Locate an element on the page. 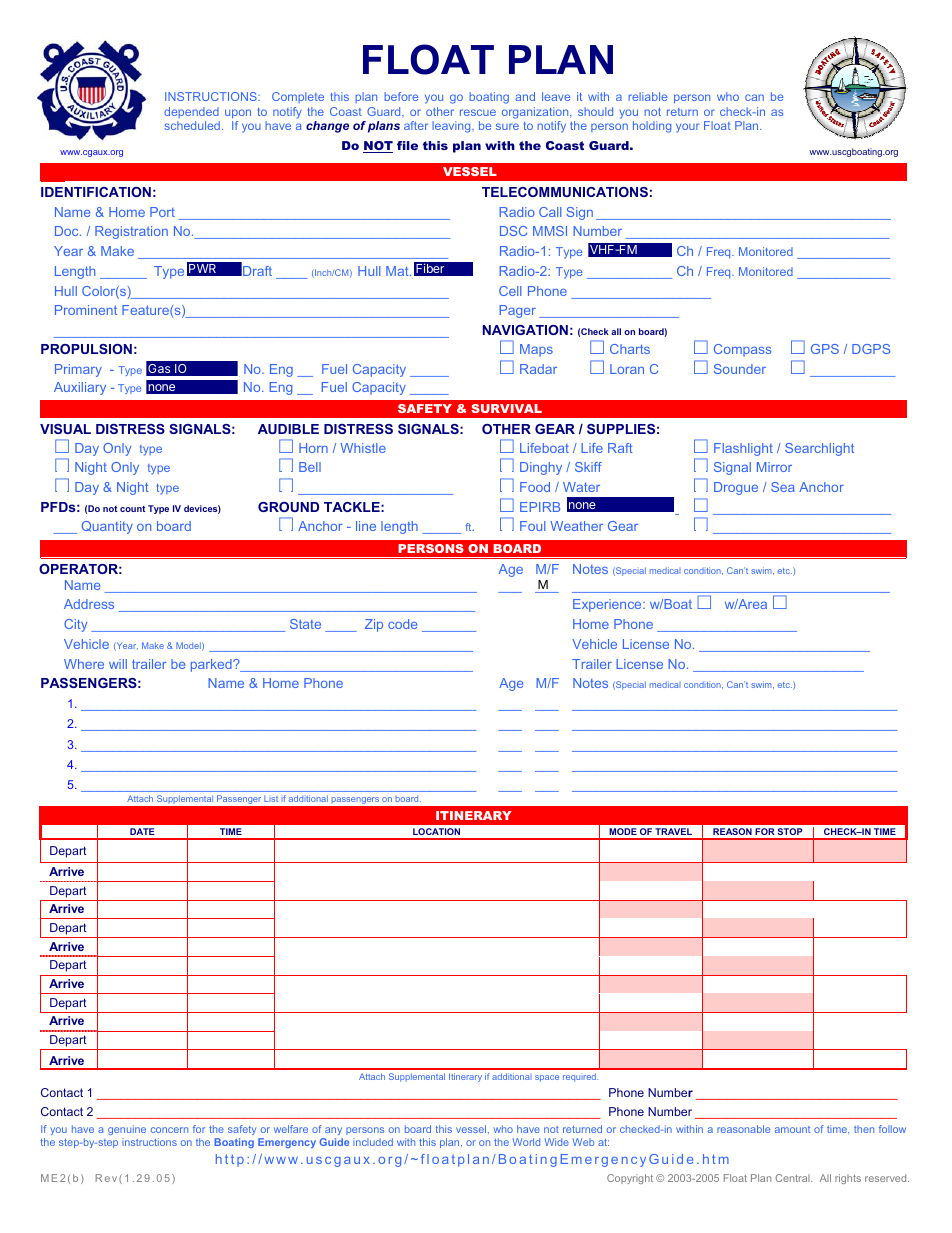  will is located at coordinates (118, 664).
